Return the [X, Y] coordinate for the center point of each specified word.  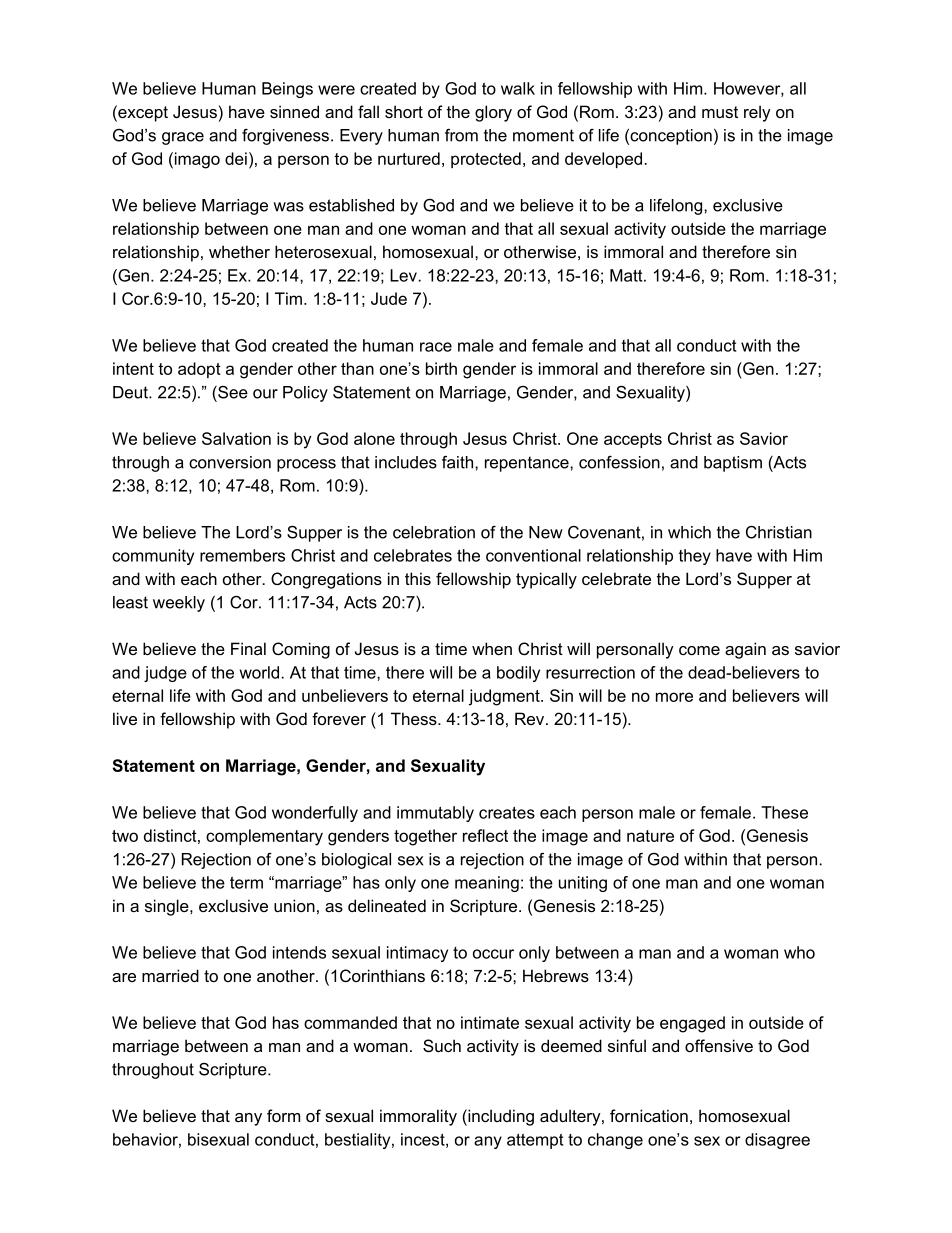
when [492, 648]
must [720, 112]
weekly [179, 604]
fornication [649, 1115]
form [283, 1115]
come [699, 650]
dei [236, 158]
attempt [535, 1141]
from [461, 135]
